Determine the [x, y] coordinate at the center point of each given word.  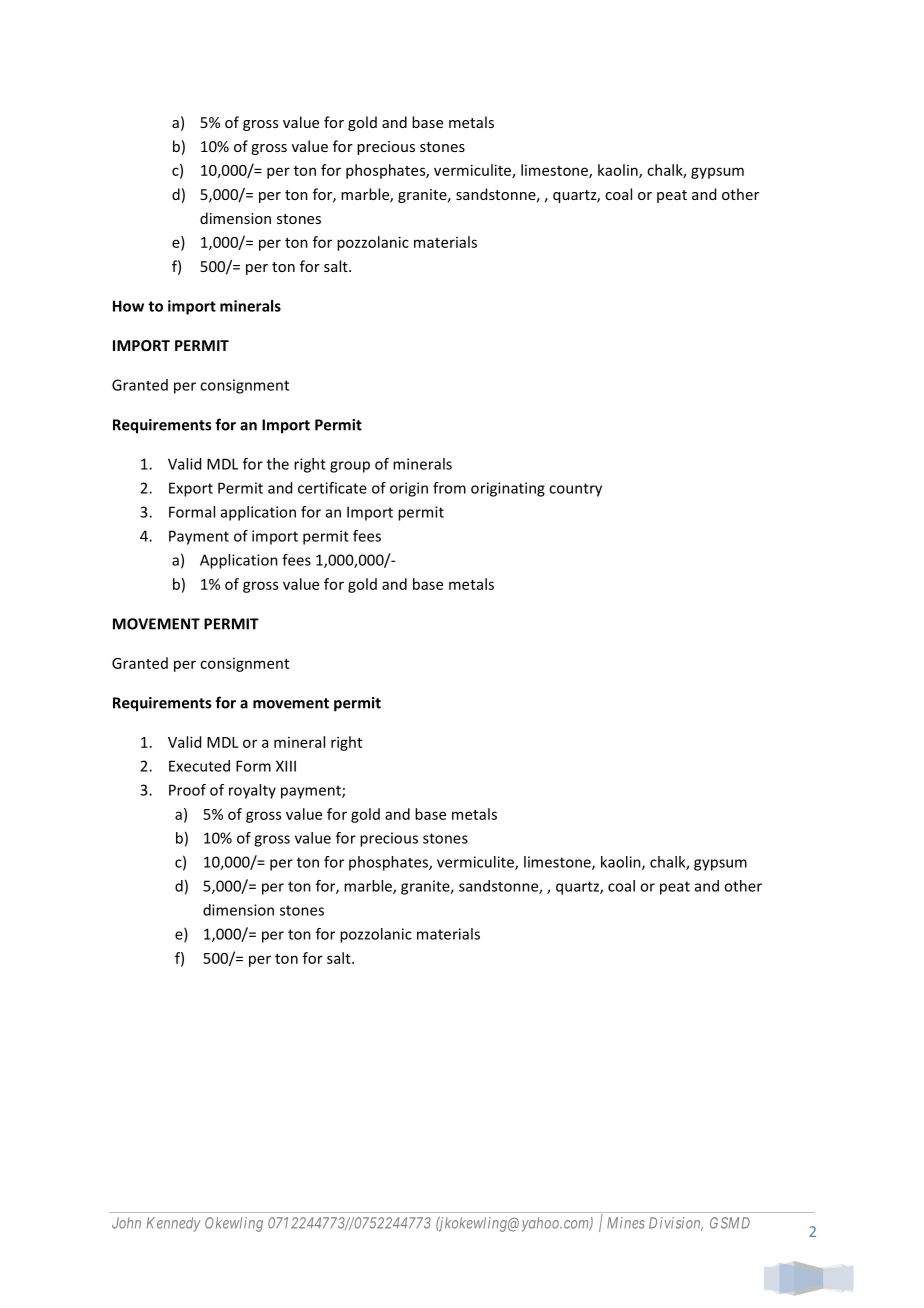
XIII [286, 766]
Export [191, 489]
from [449, 488]
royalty [252, 791]
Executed [199, 766]
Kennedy [174, 1224]
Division [676, 1224]
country [575, 490]
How [128, 306]
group [350, 467]
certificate [332, 488]
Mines [626, 1223]
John [126, 1223]
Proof [187, 790]
